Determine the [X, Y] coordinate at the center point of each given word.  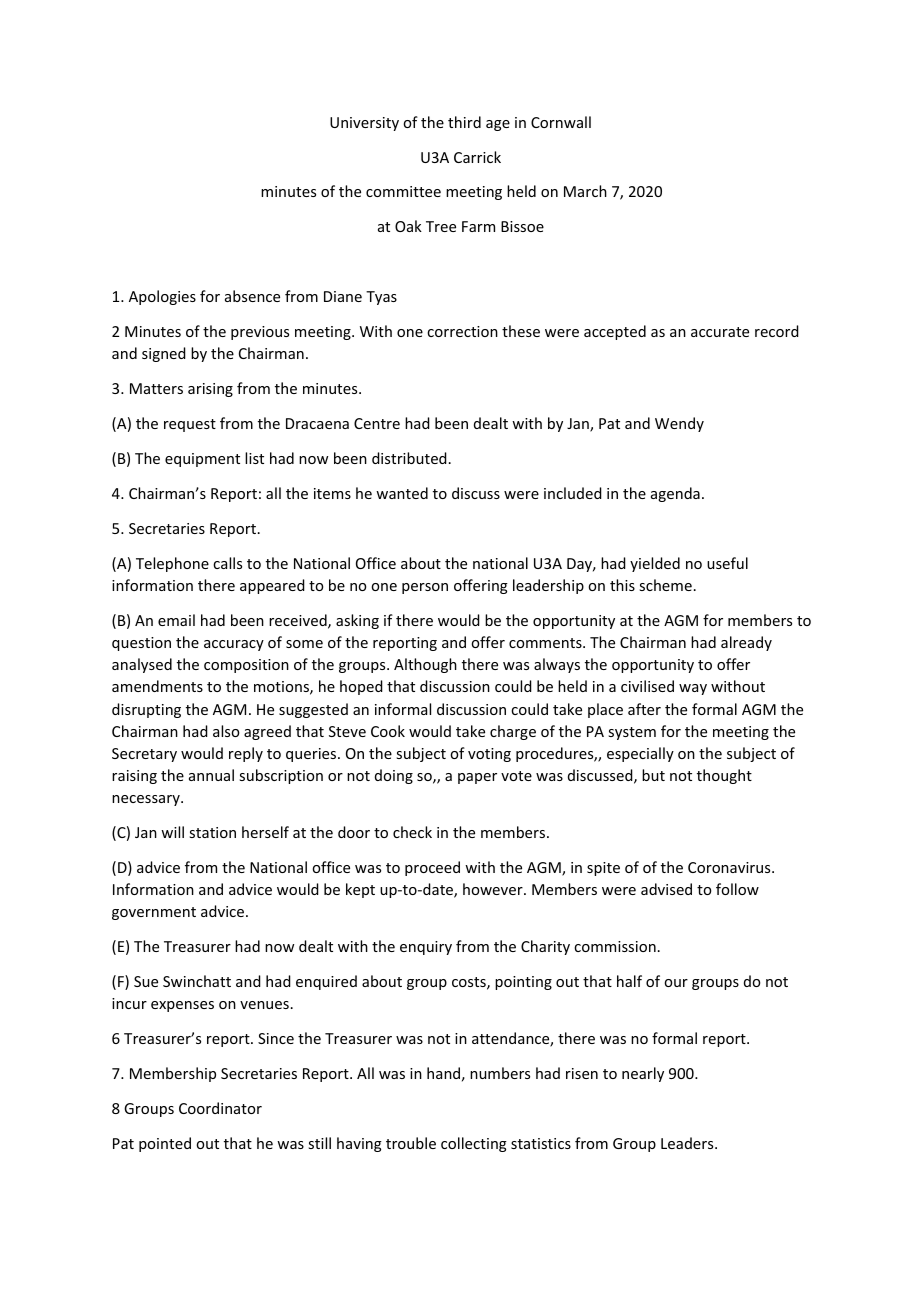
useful [727, 563]
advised [666, 889]
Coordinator [220, 1108]
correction [462, 331]
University [364, 124]
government [154, 913]
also [226, 731]
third [464, 122]
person [425, 588]
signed [164, 354]
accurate [720, 332]
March [585, 191]
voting [489, 755]
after [644, 709]
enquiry [426, 948]
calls [227, 563]
